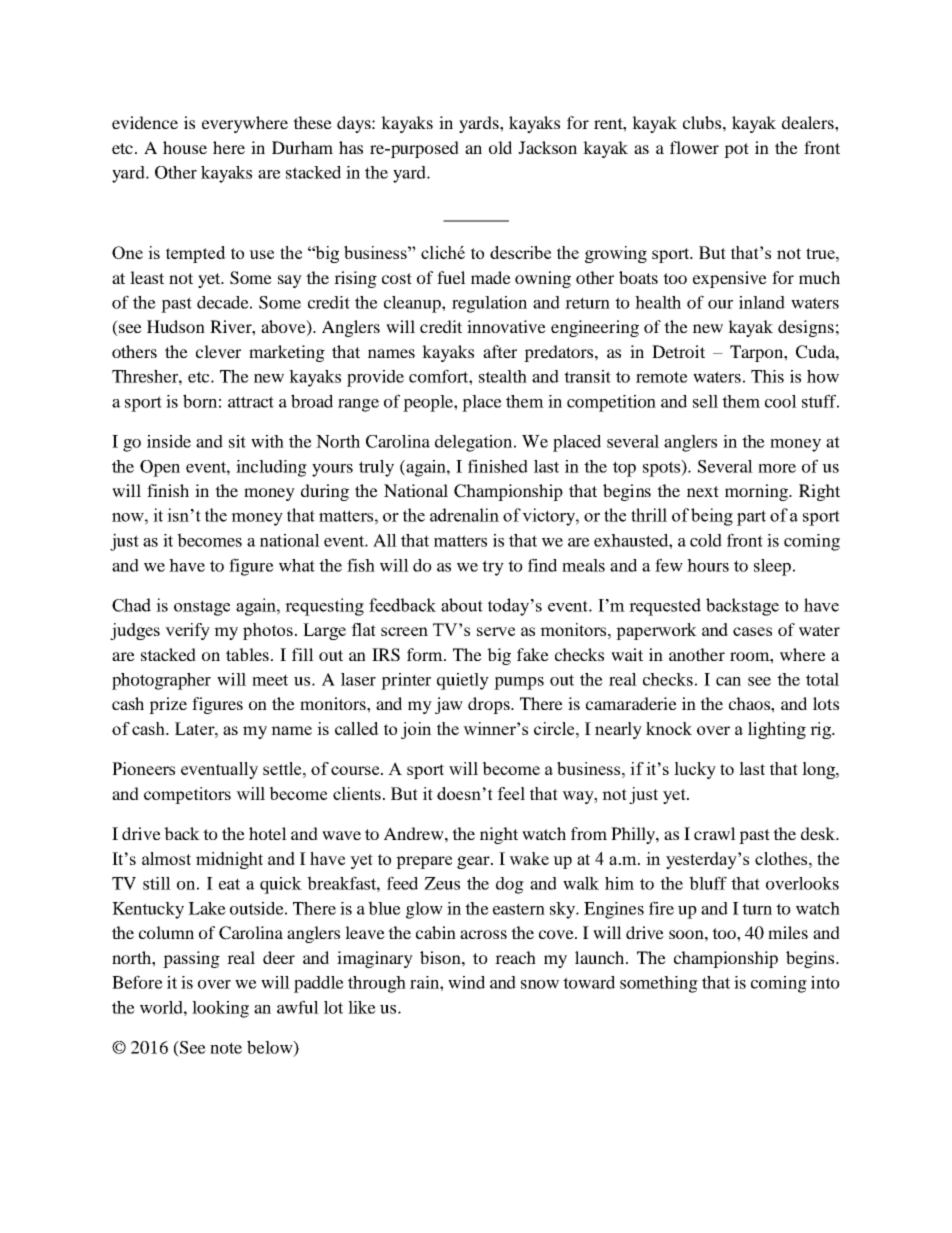 The height and width of the screenshot is (1233, 952). What do you see at coordinates (511, 793) in the screenshot?
I see `feel` at bounding box center [511, 793].
